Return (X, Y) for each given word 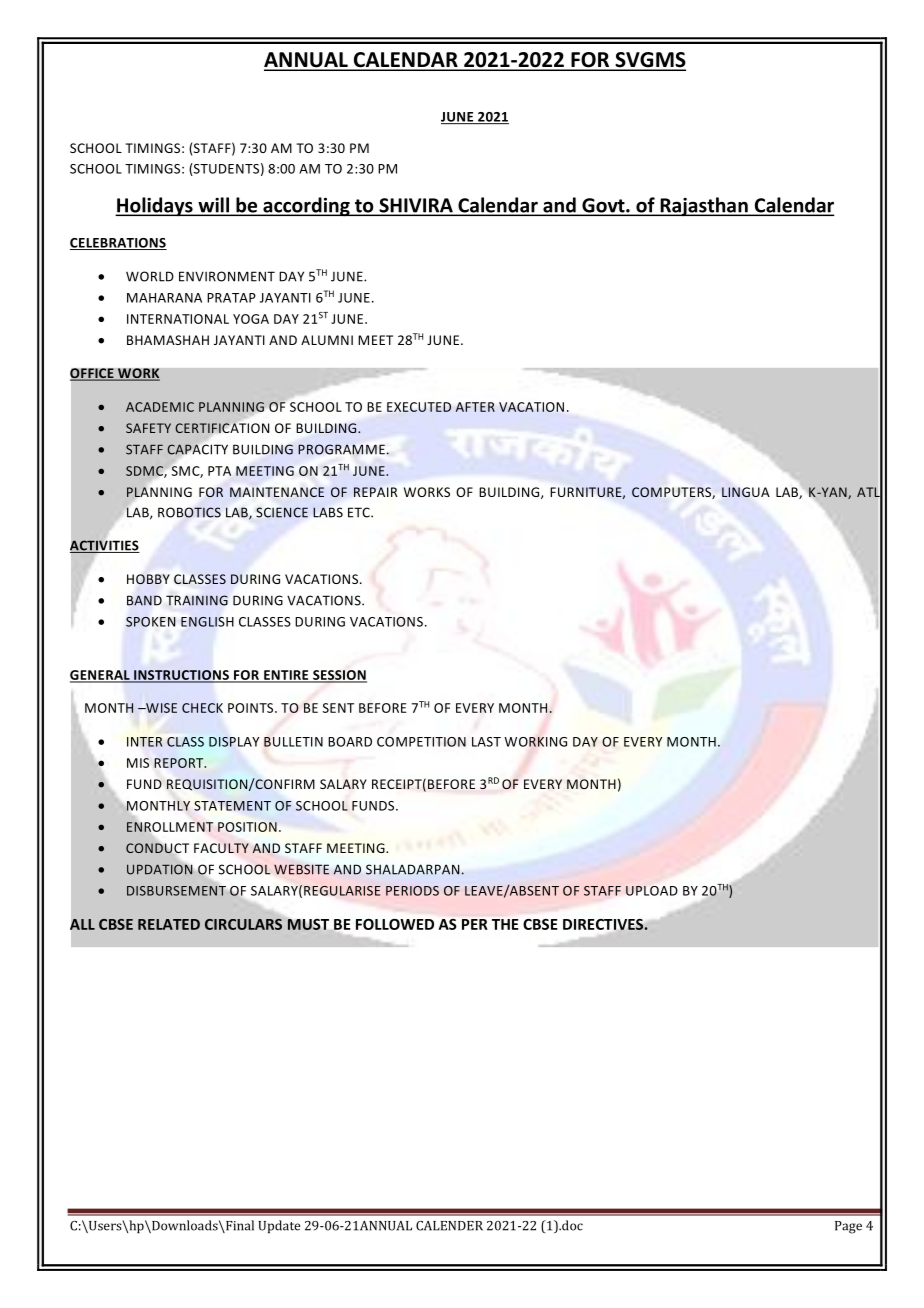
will (213, 206)
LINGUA (746, 492)
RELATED (169, 924)
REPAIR (376, 492)
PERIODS (412, 891)
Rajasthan (704, 207)
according (306, 207)
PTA (219, 471)
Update (279, 1226)
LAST (486, 742)
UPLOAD (652, 891)
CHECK (202, 708)
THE (505, 924)
